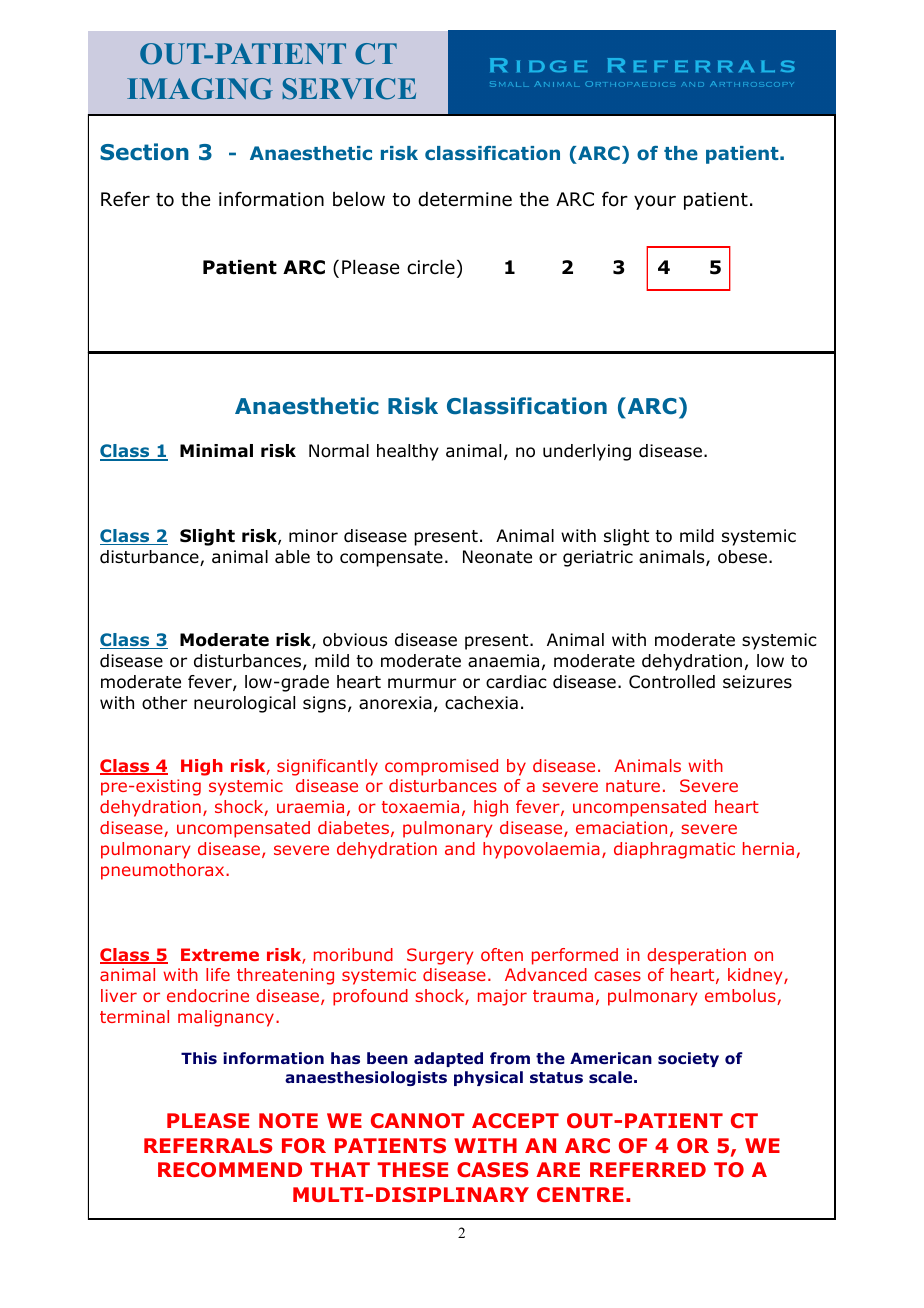 This screenshot has width=924, height=1308. I want to click on your, so click(655, 202).
